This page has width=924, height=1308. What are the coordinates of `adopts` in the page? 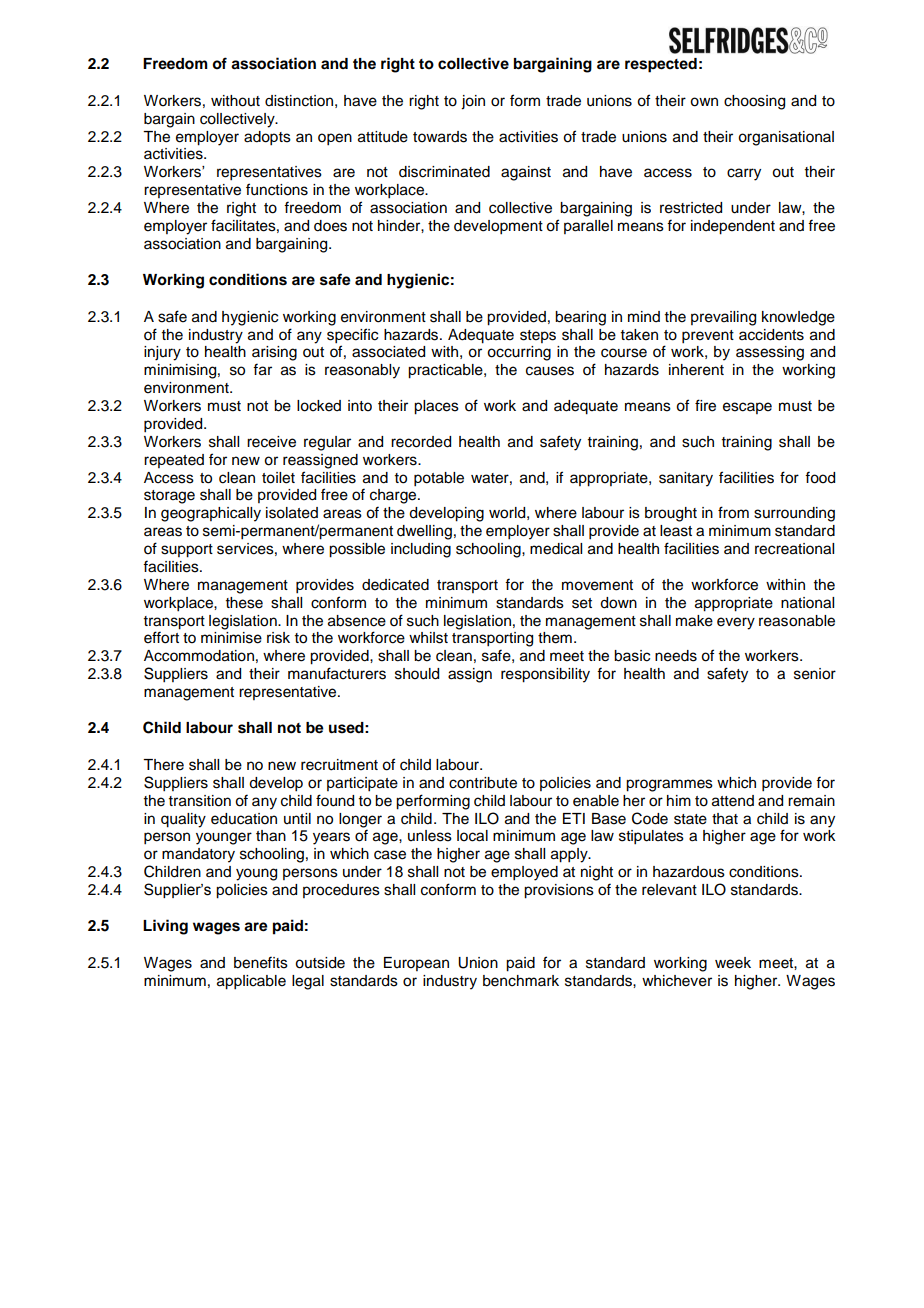 It's located at (267, 138).
